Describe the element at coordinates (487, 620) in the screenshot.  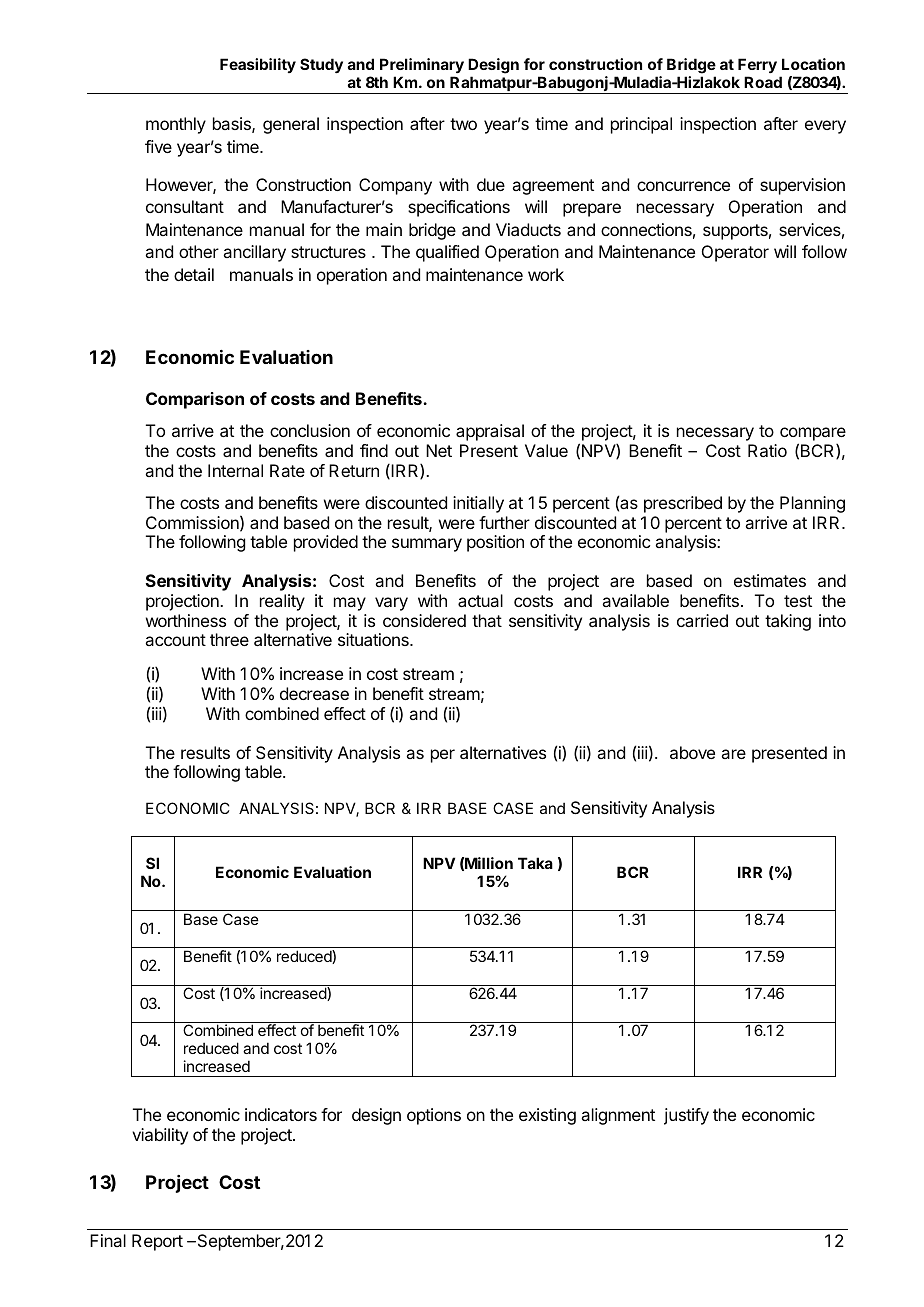
I see `that` at that location.
